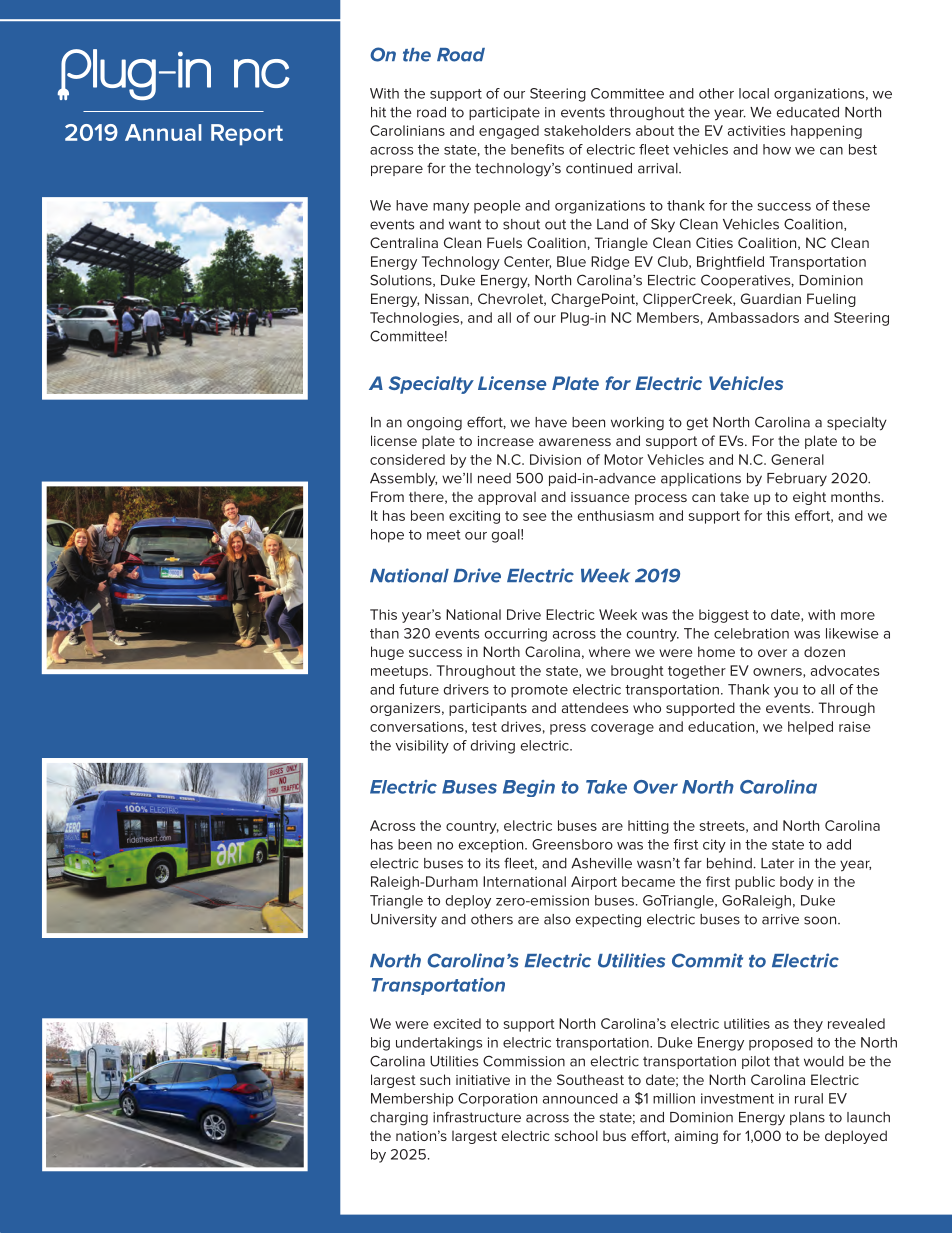 This page has width=952, height=1233. I want to click on rural, so click(809, 1098).
